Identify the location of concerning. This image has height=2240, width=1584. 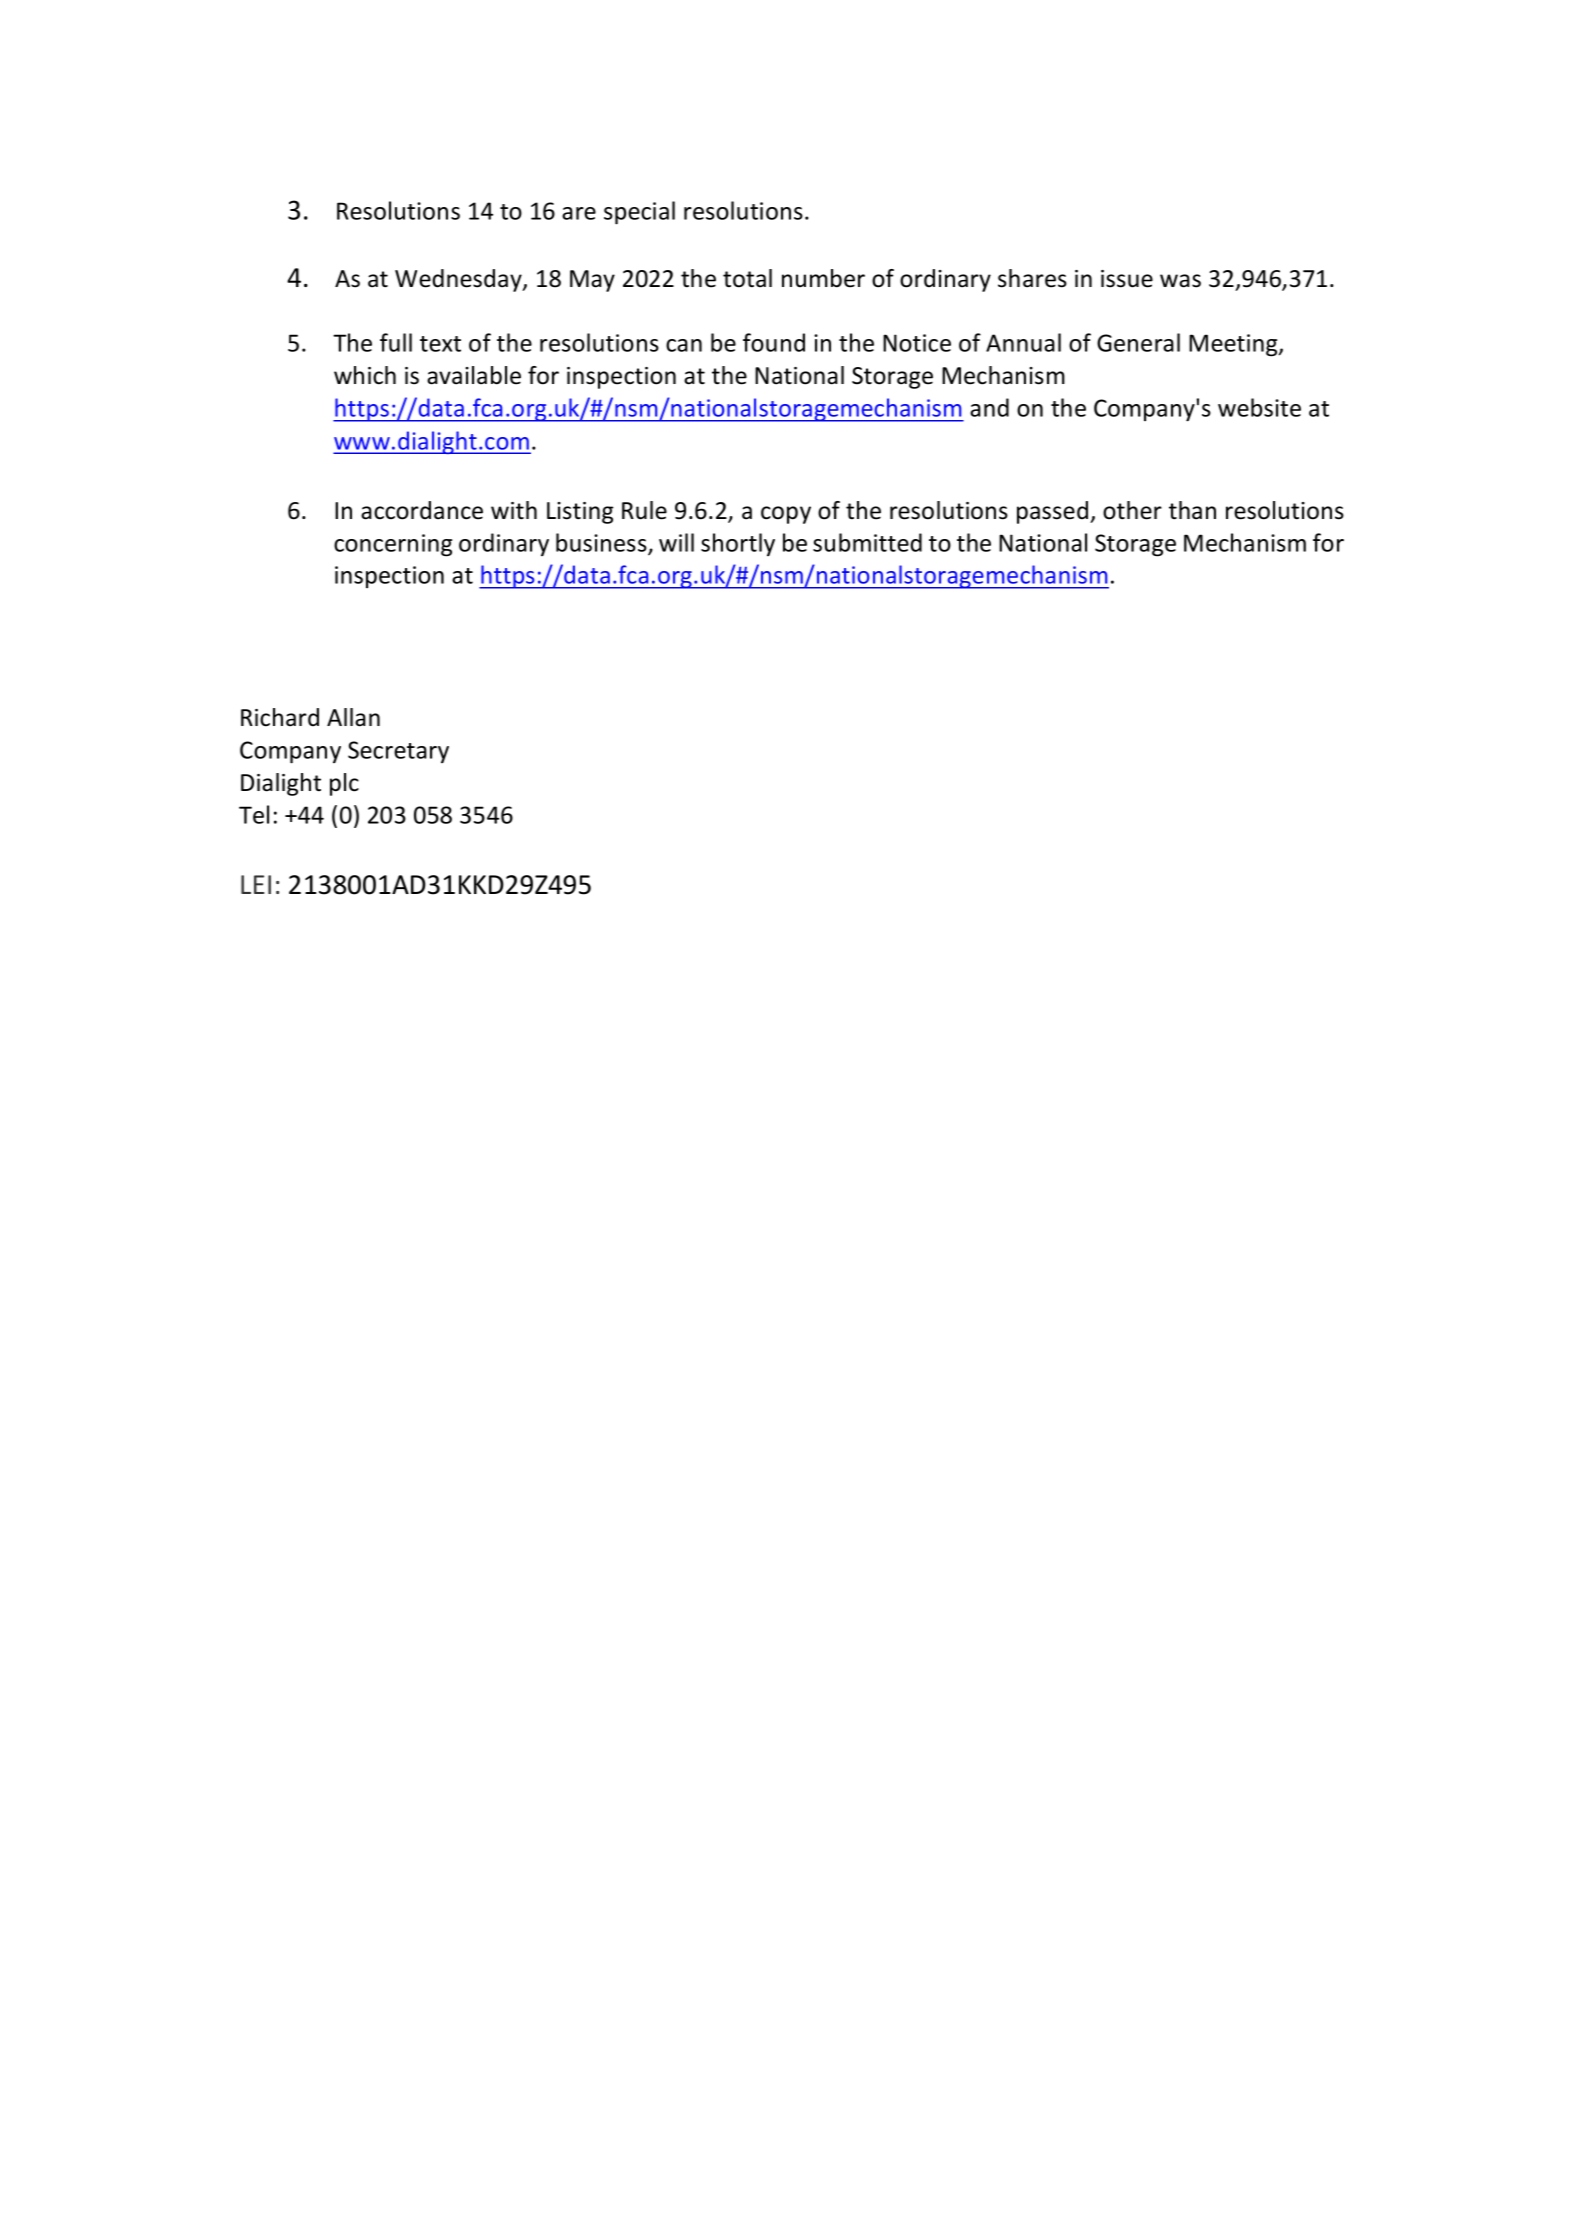
(393, 545).
